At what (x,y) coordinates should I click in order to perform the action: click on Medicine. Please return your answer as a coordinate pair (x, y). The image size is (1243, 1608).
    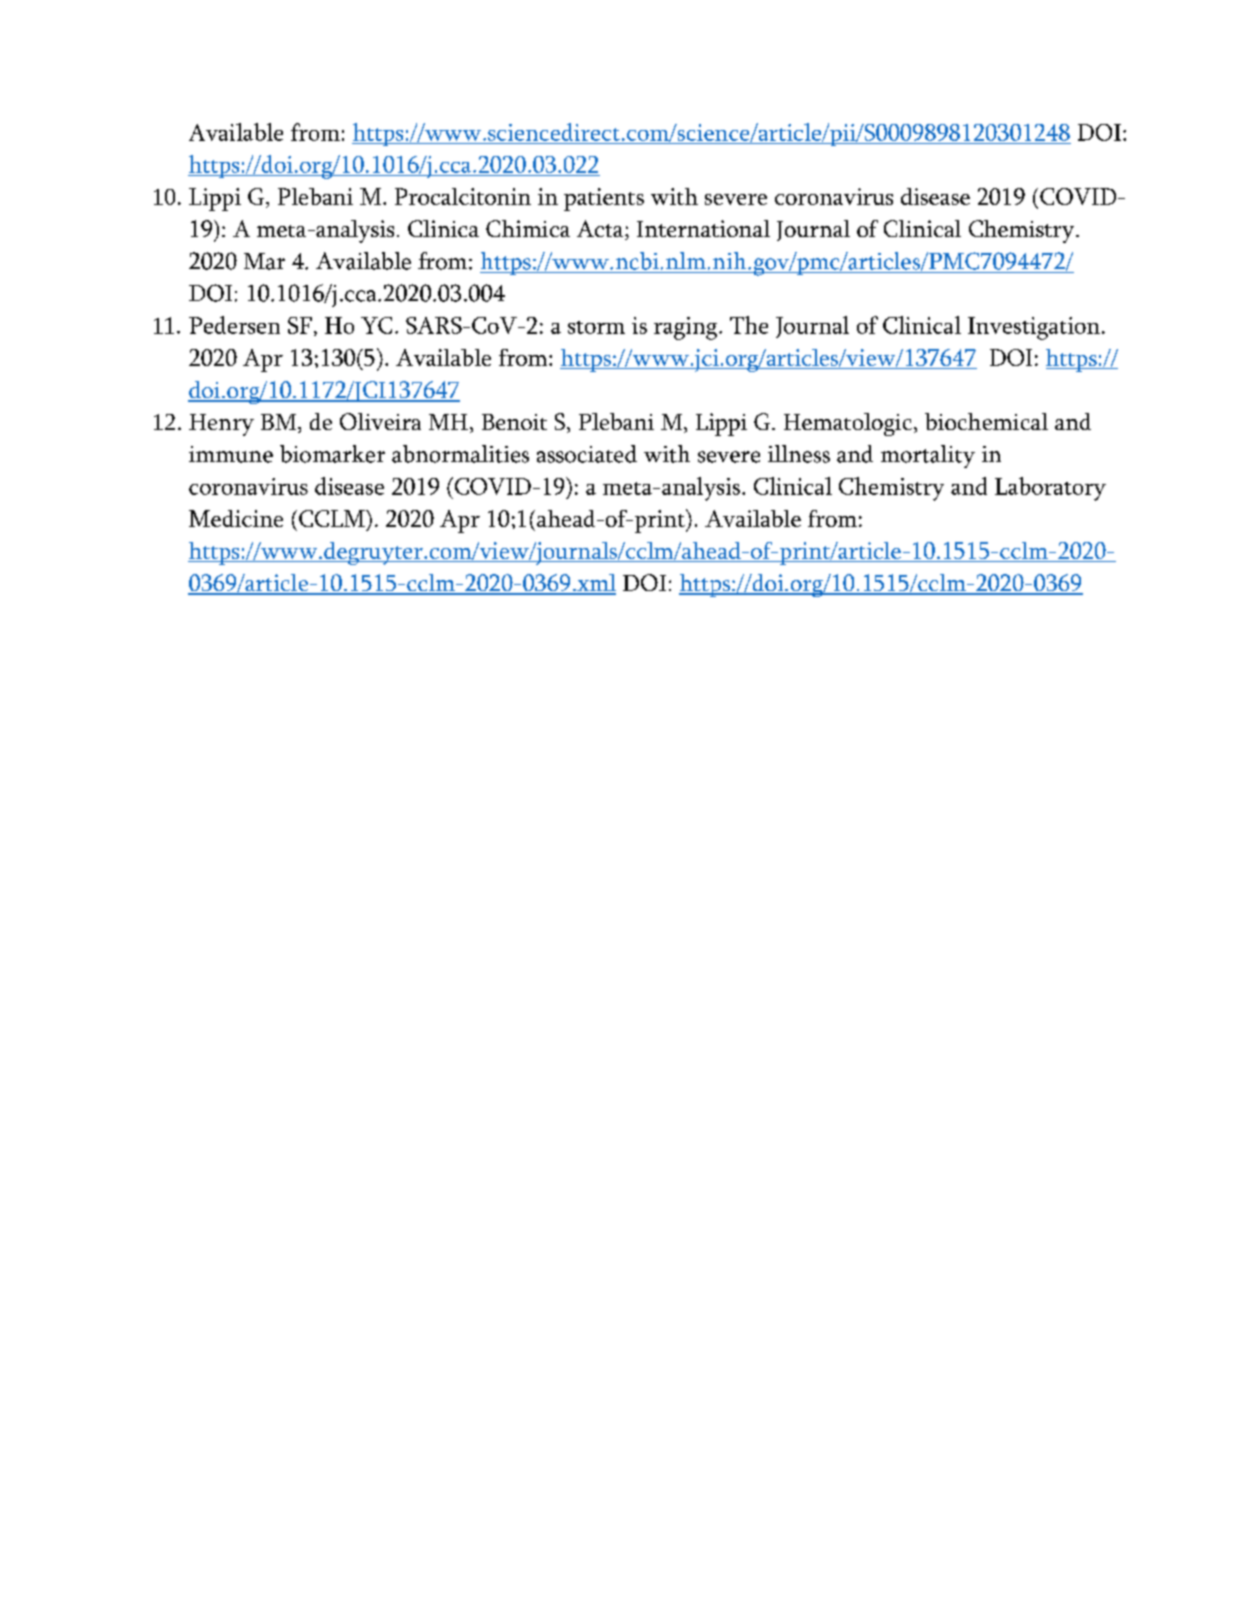
    Looking at the image, I should click on (236, 518).
